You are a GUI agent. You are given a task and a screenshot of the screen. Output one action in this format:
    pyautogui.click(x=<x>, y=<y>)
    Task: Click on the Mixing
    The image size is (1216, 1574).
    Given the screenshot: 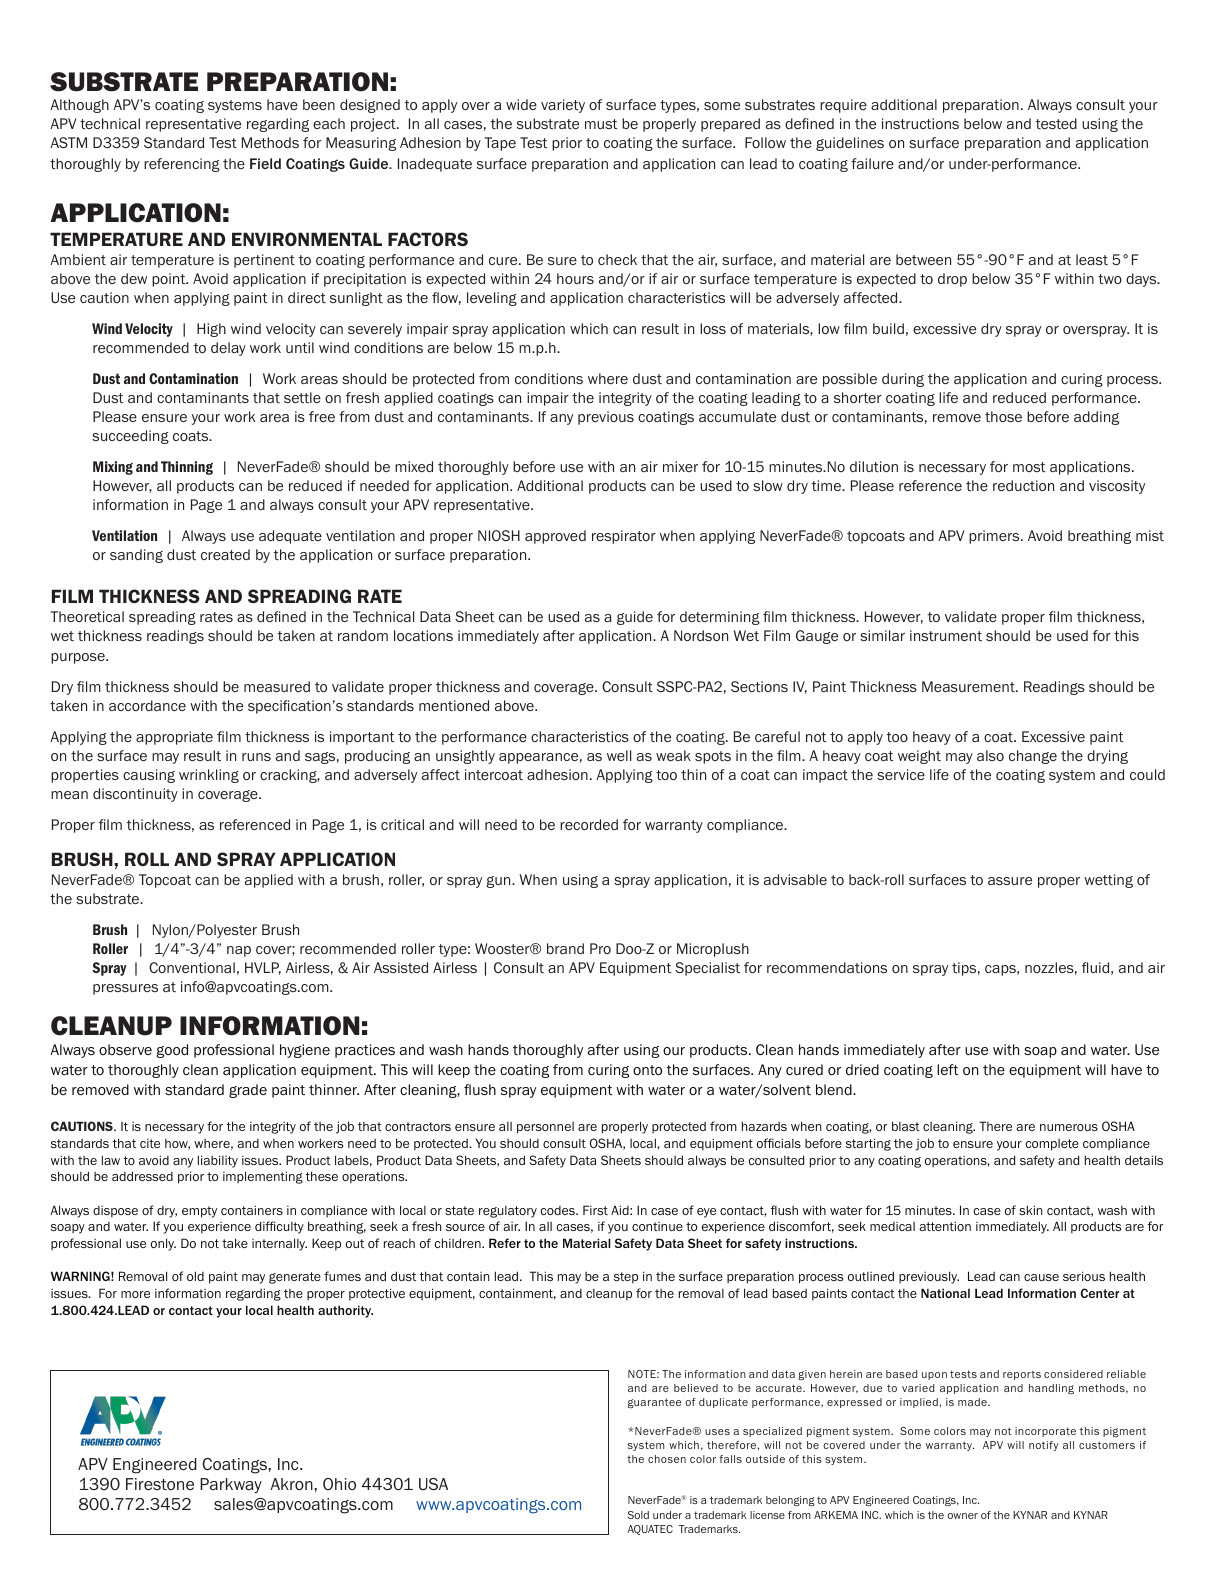 What is the action you would take?
    pyautogui.click(x=113, y=468)
